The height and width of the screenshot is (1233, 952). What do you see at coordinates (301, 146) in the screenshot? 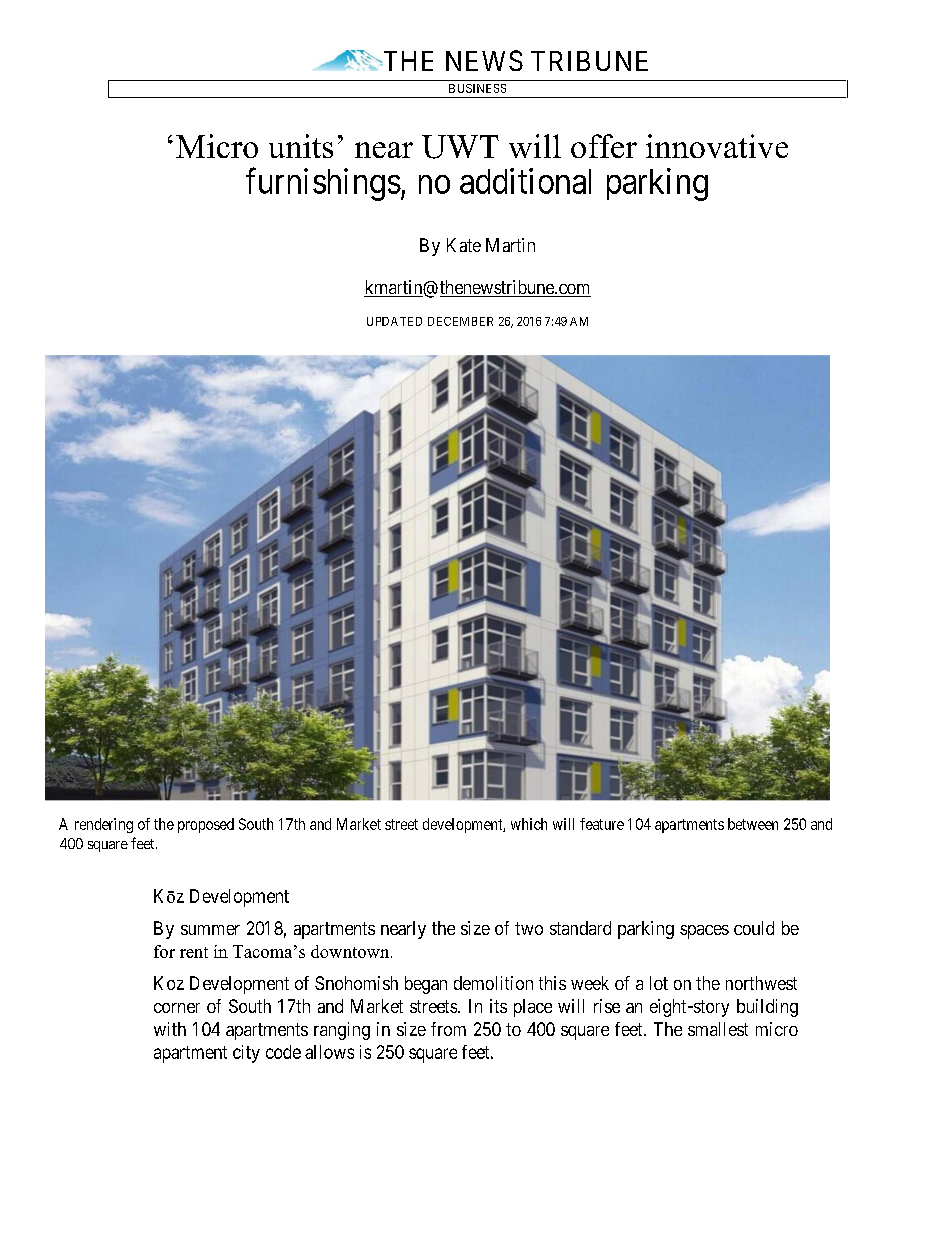
I see `units` at bounding box center [301, 146].
